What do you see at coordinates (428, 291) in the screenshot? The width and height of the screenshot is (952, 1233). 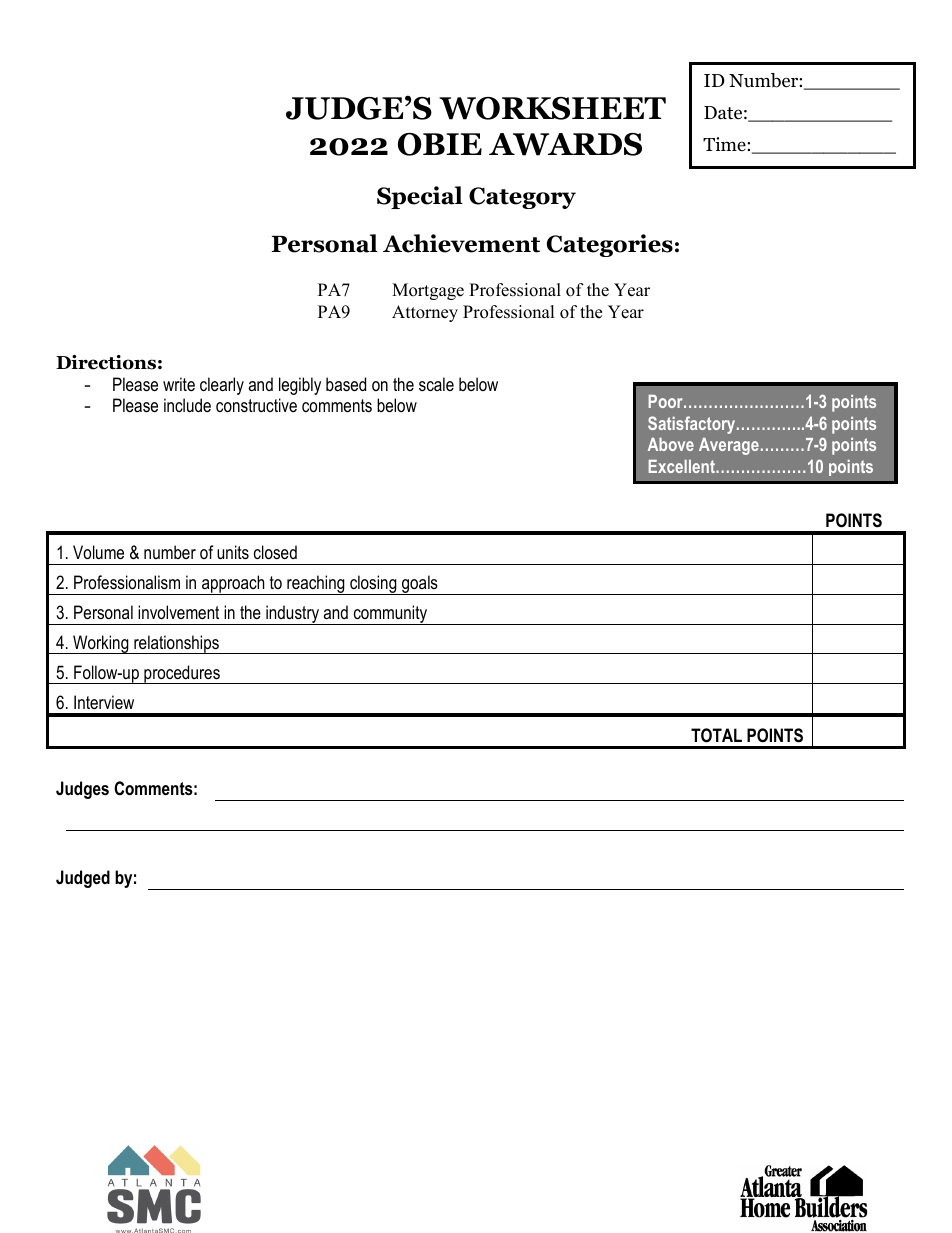 I see `Mortgage` at bounding box center [428, 291].
